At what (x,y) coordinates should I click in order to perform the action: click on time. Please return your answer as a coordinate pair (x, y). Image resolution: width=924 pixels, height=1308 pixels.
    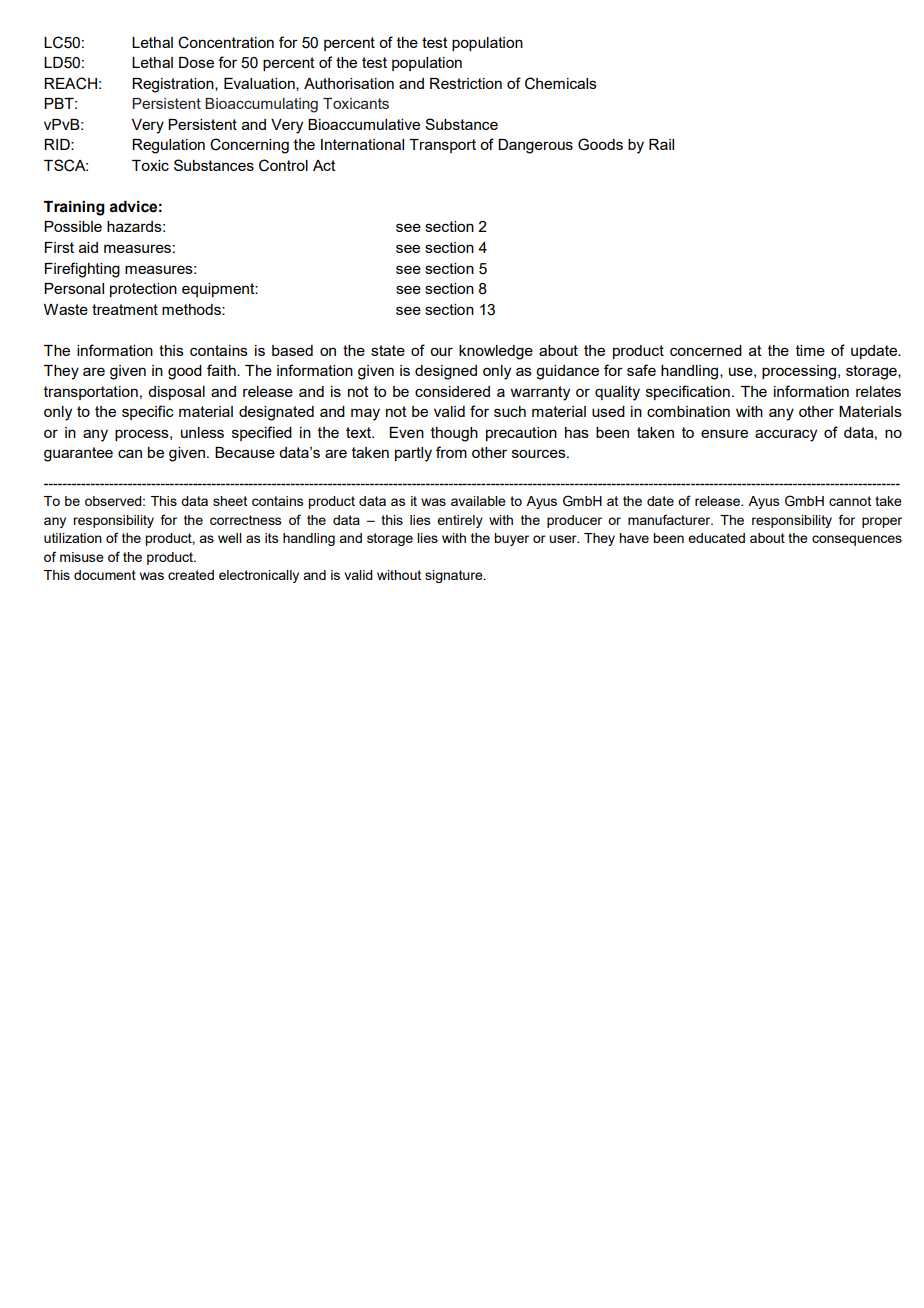
    Looking at the image, I should click on (810, 350).
